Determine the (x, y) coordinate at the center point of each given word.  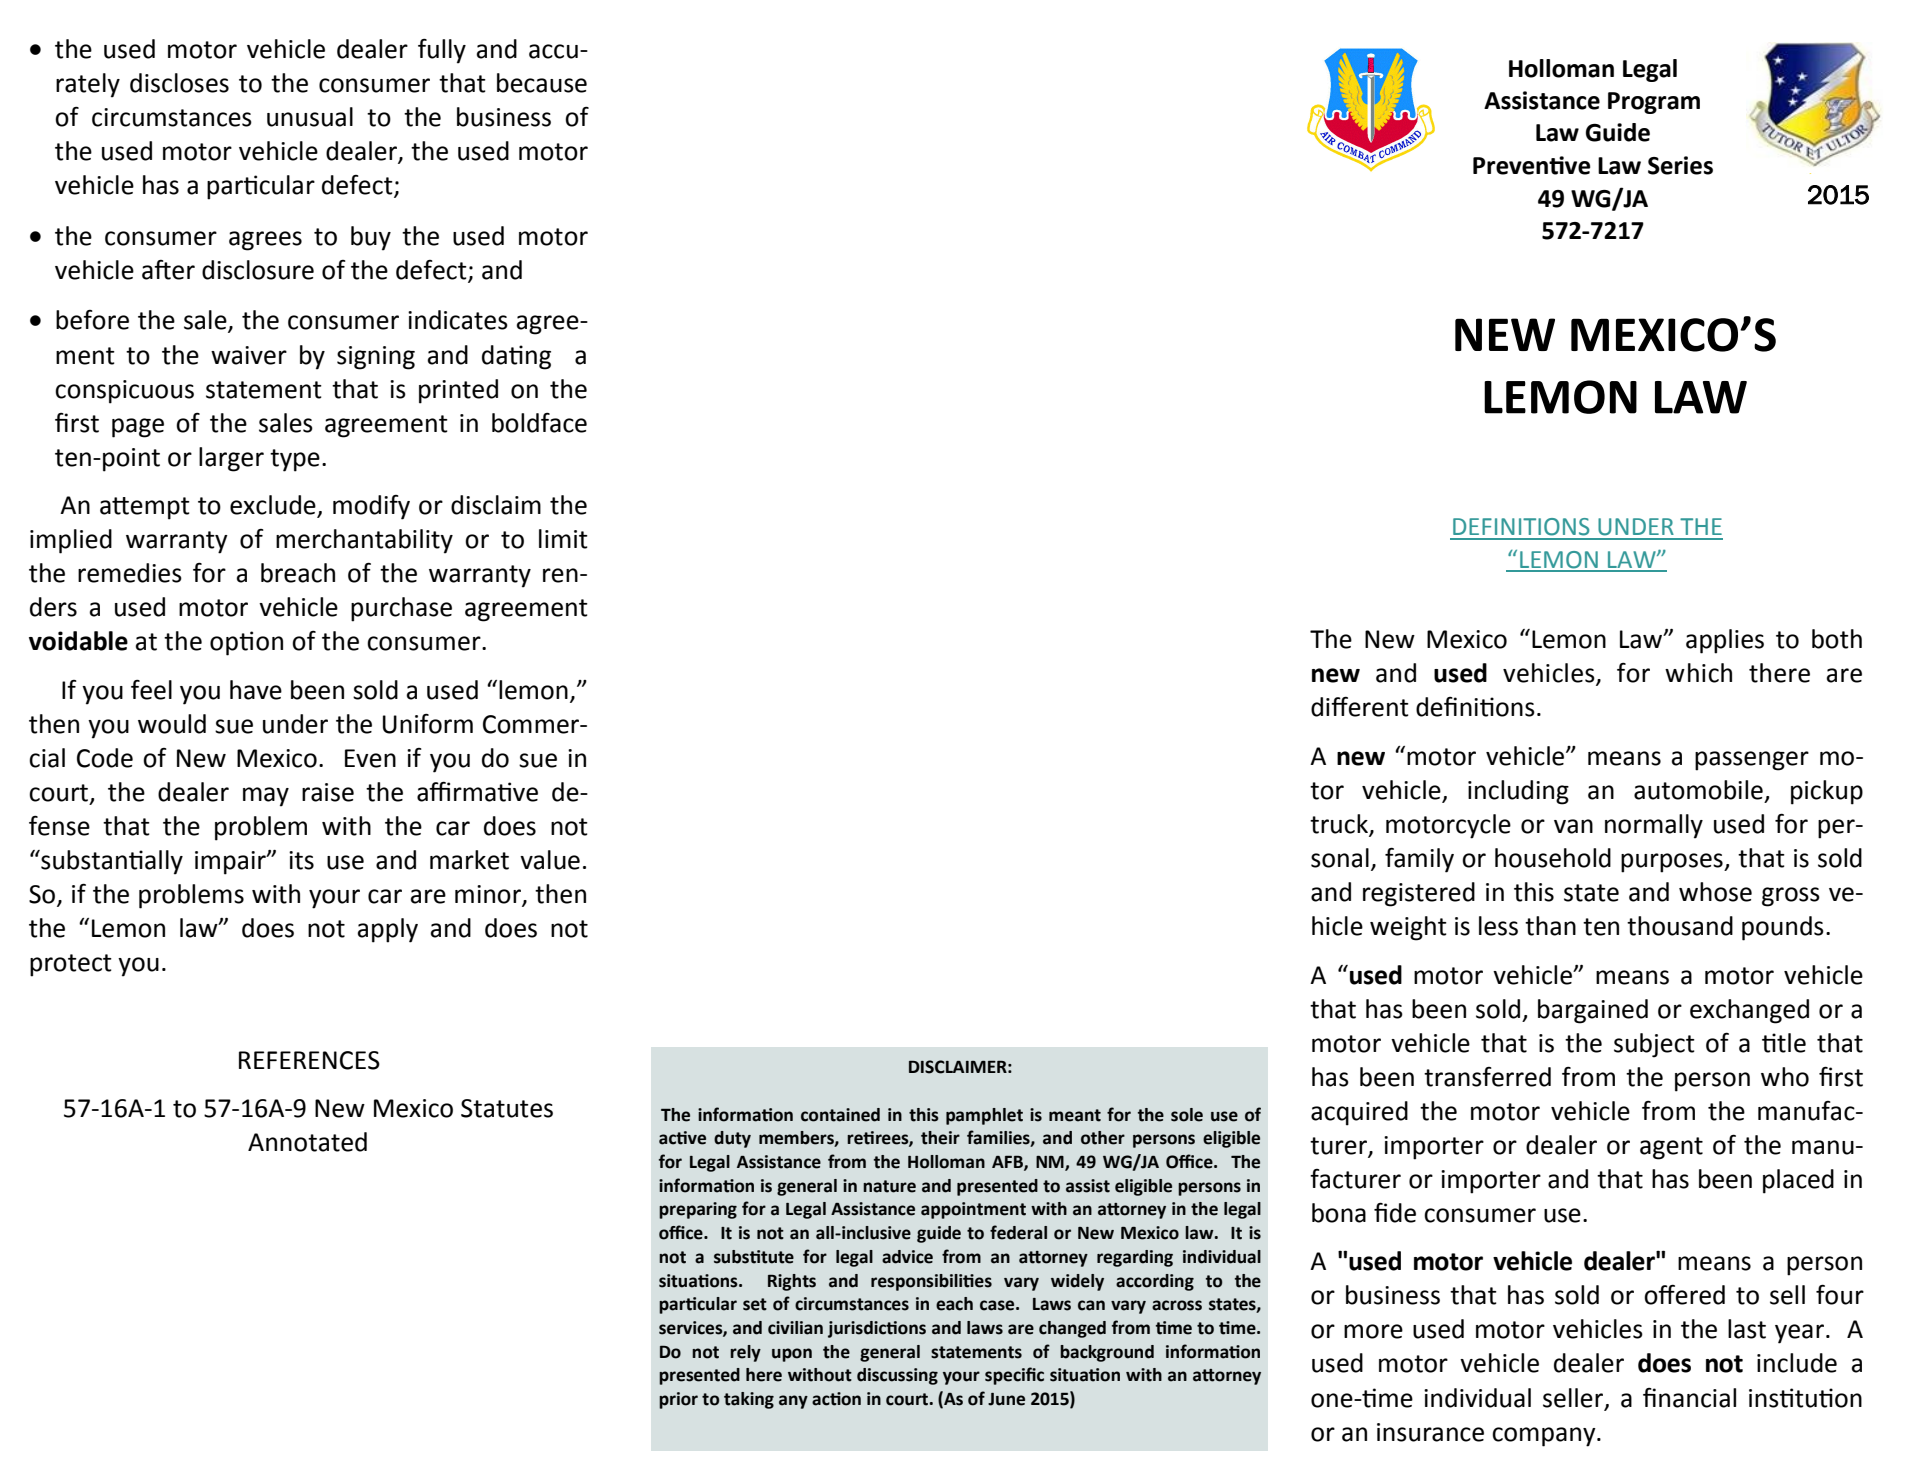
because (542, 83)
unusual (310, 117)
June (1006, 1399)
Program (1654, 103)
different (1360, 706)
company (1545, 1437)
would (172, 724)
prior (678, 1400)
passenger (1752, 761)
